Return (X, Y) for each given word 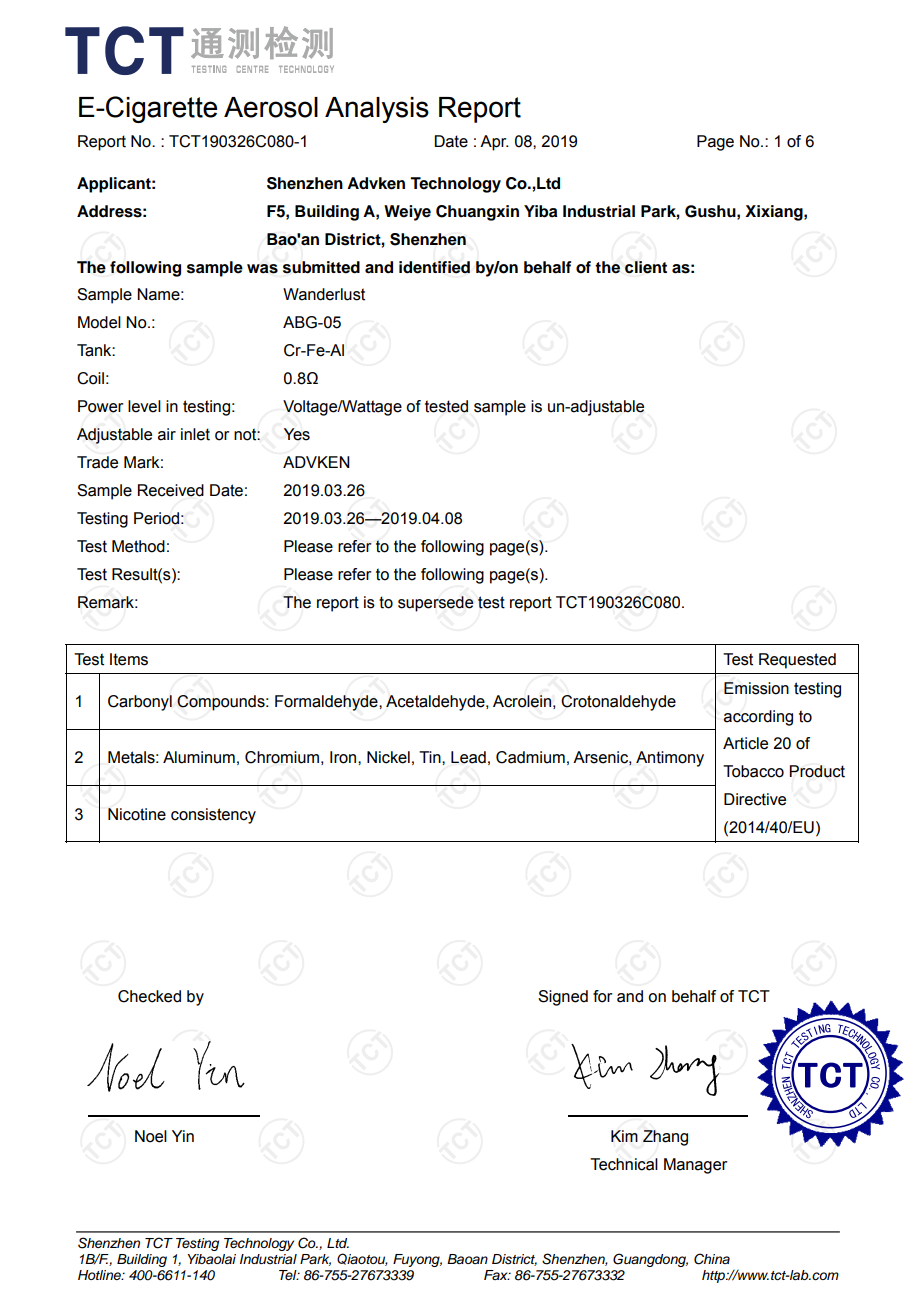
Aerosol (271, 107)
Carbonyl (140, 703)
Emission (756, 688)
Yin (183, 1136)
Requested (797, 661)
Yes (297, 434)
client (646, 267)
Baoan (467, 1259)
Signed (563, 998)
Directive (755, 799)
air (167, 434)
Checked (149, 996)
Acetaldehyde (436, 703)
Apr (494, 143)
